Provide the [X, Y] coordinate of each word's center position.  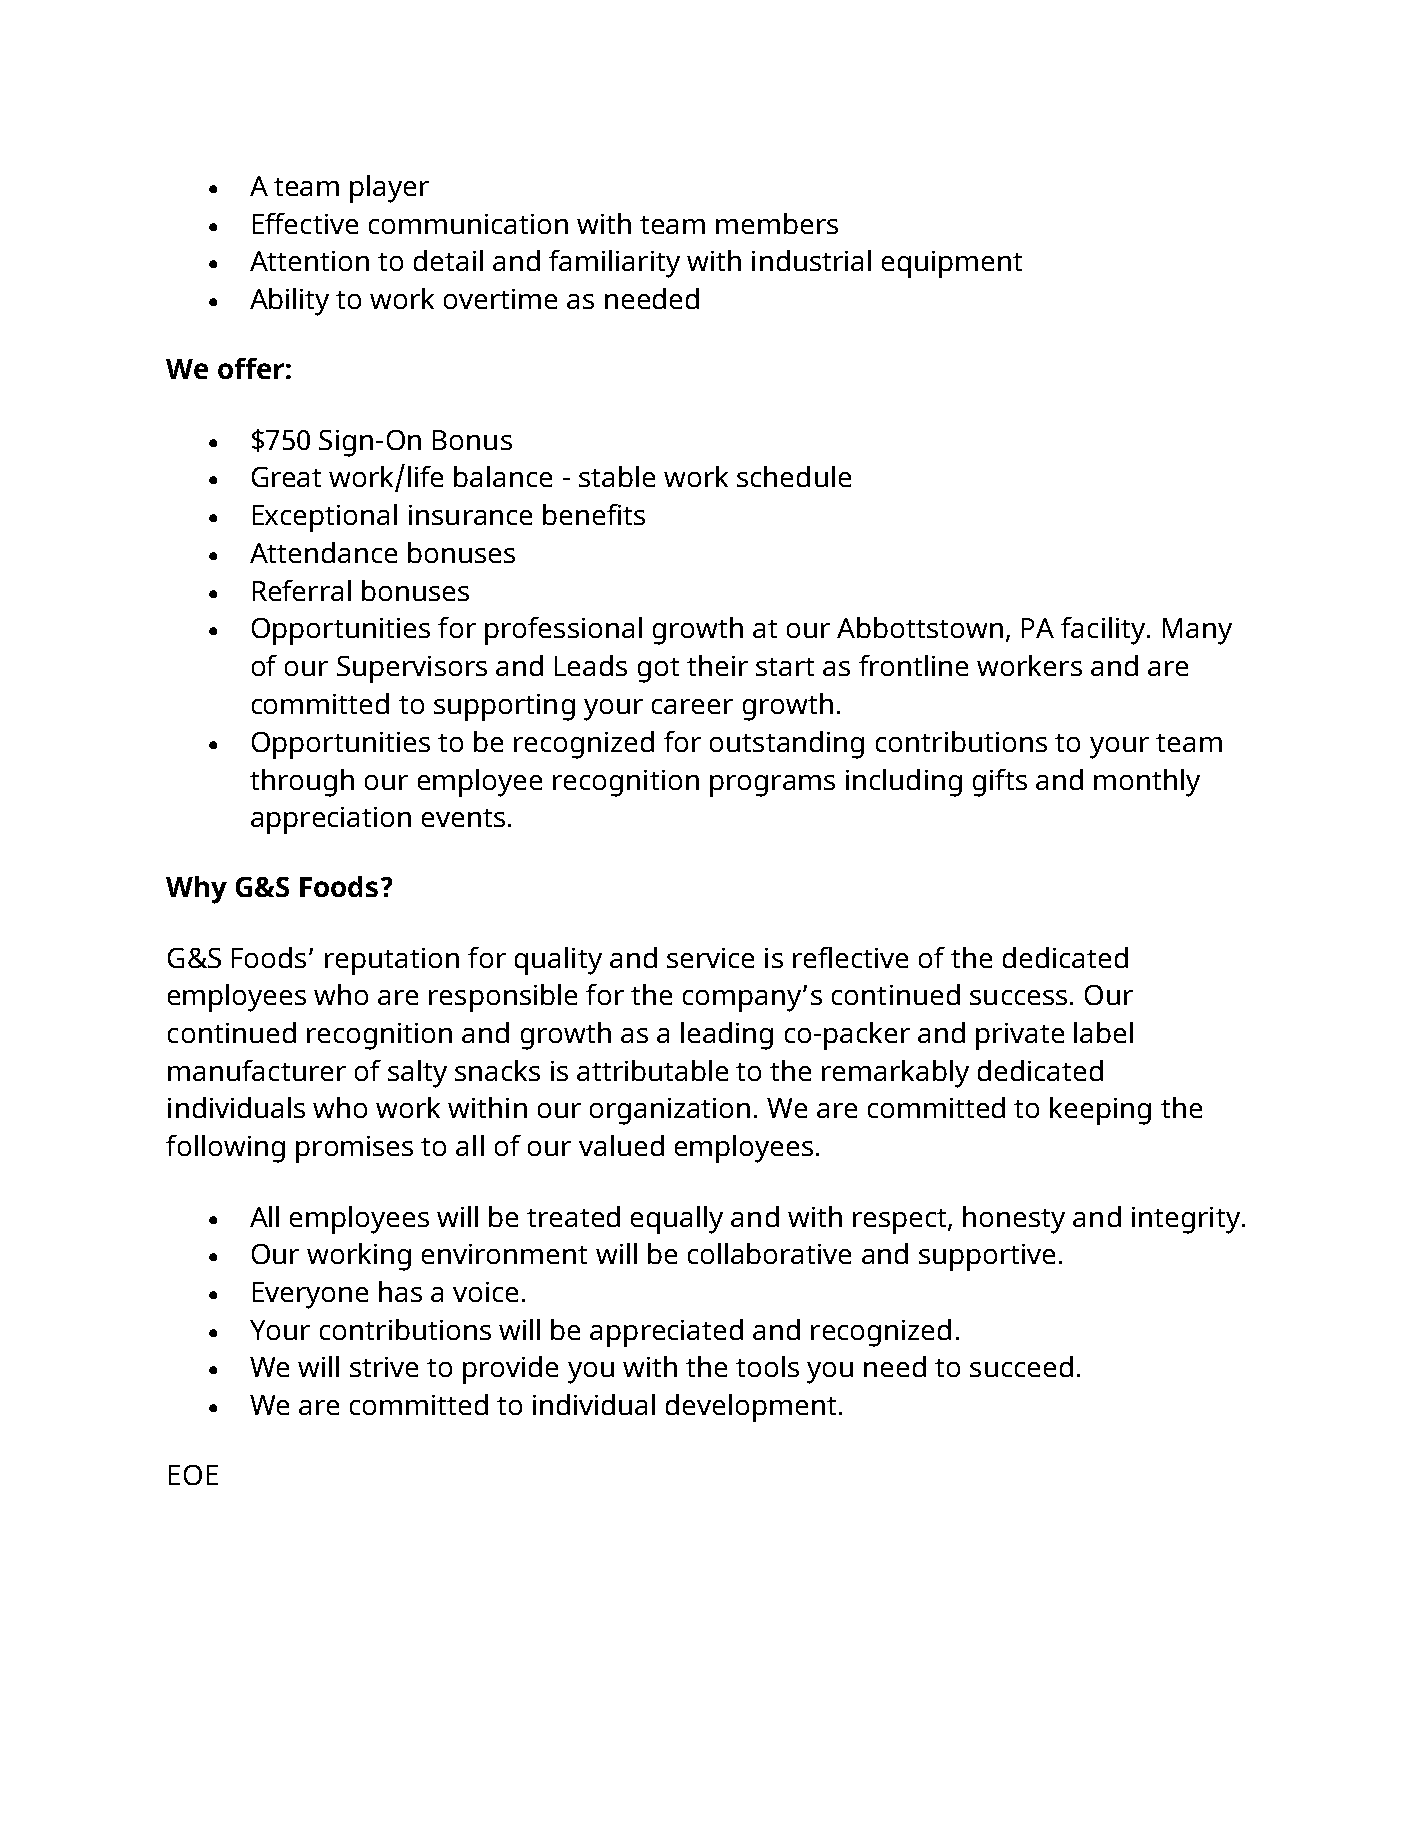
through [302, 783]
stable [617, 476]
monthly [1147, 783]
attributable [652, 1070]
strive [384, 1367]
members [777, 223]
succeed [1021, 1366]
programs [772, 786]
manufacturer [257, 1070]
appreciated [666, 1333]
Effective [305, 223]
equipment [952, 264]
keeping [1100, 1111]
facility [1104, 631]
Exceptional [325, 518]
